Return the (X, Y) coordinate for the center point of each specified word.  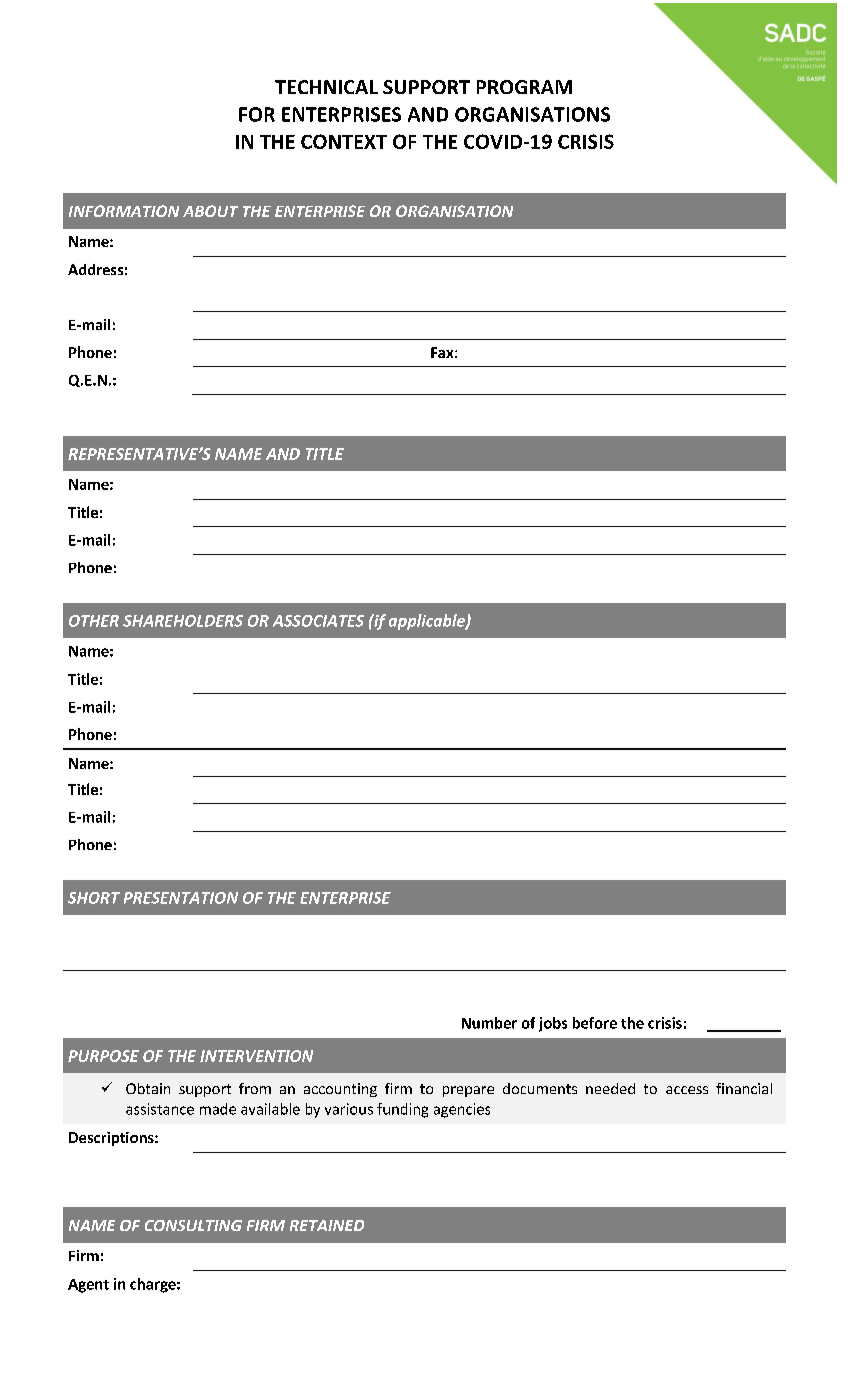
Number (489, 1023)
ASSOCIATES (318, 621)
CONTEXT (344, 141)
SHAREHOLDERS (183, 621)
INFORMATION (124, 211)
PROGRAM (524, 87)
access (687, 1090)
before (595, 1023)
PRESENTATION (181, 898)
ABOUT (210, 211)
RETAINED (327, 1225)
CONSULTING (193, 1225)
